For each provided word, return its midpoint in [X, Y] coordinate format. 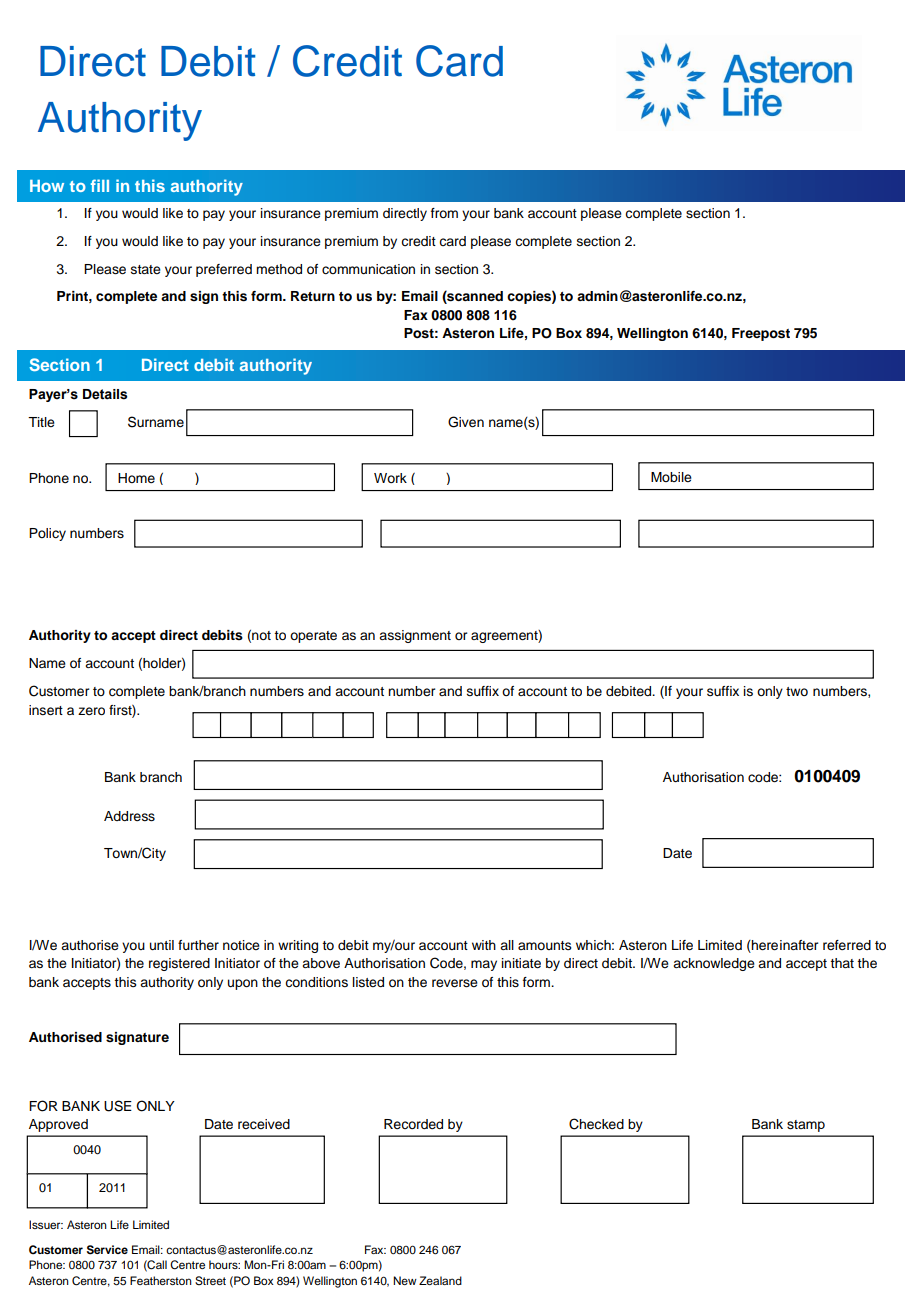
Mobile [671, 477]
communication [368, 269]
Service [107, 1250]
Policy [47, 534]
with [484, 945]
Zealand [440, 1280]
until [162, 945]
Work [390, 478]
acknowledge [714, 964]
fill [100, 185]
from [444, 213]
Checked [596, 1124]
